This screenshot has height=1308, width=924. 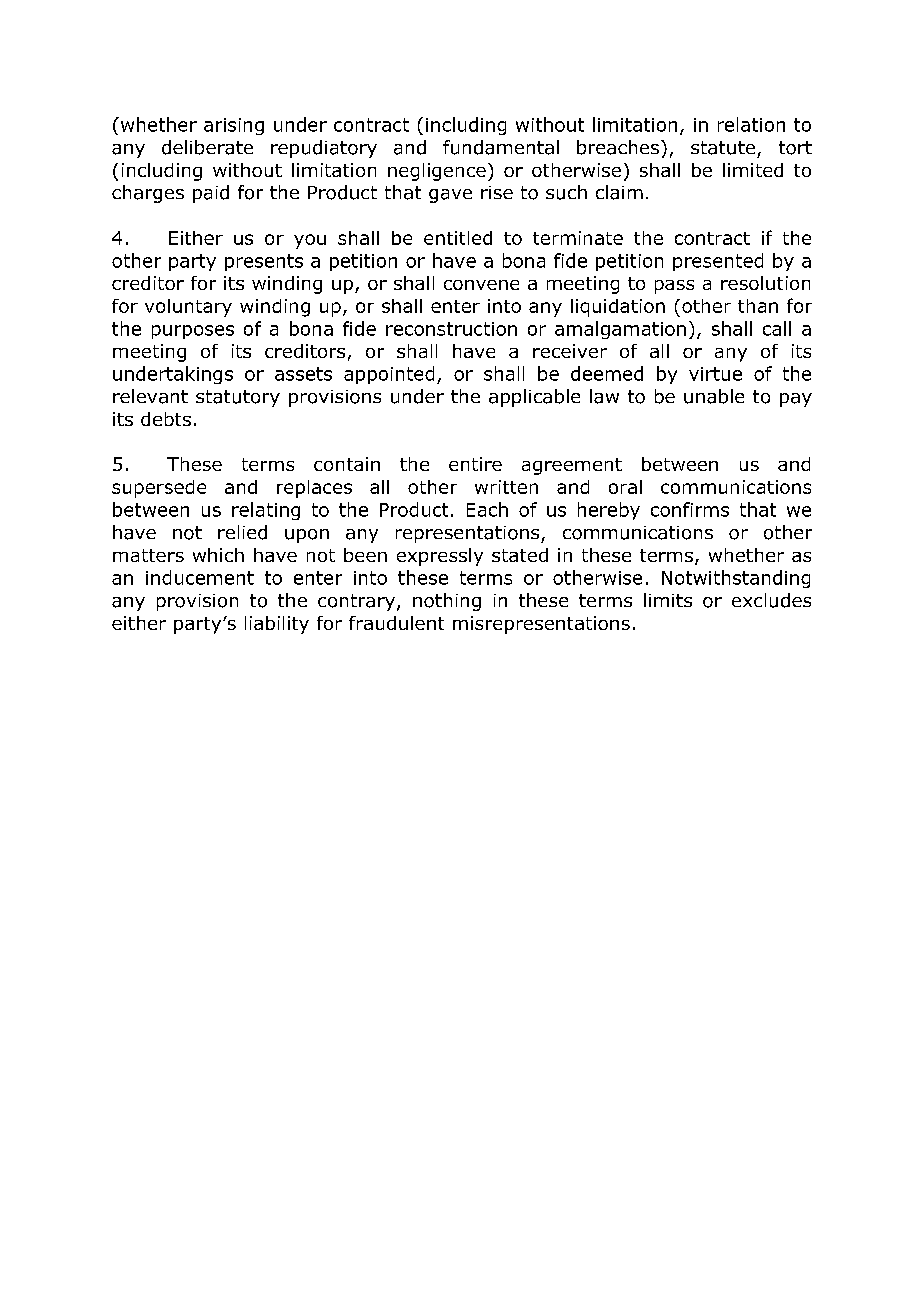 What do you see at coordinates (389, 375) in the screenshot?
I see `appointed` at bounding box center [389, 375].
